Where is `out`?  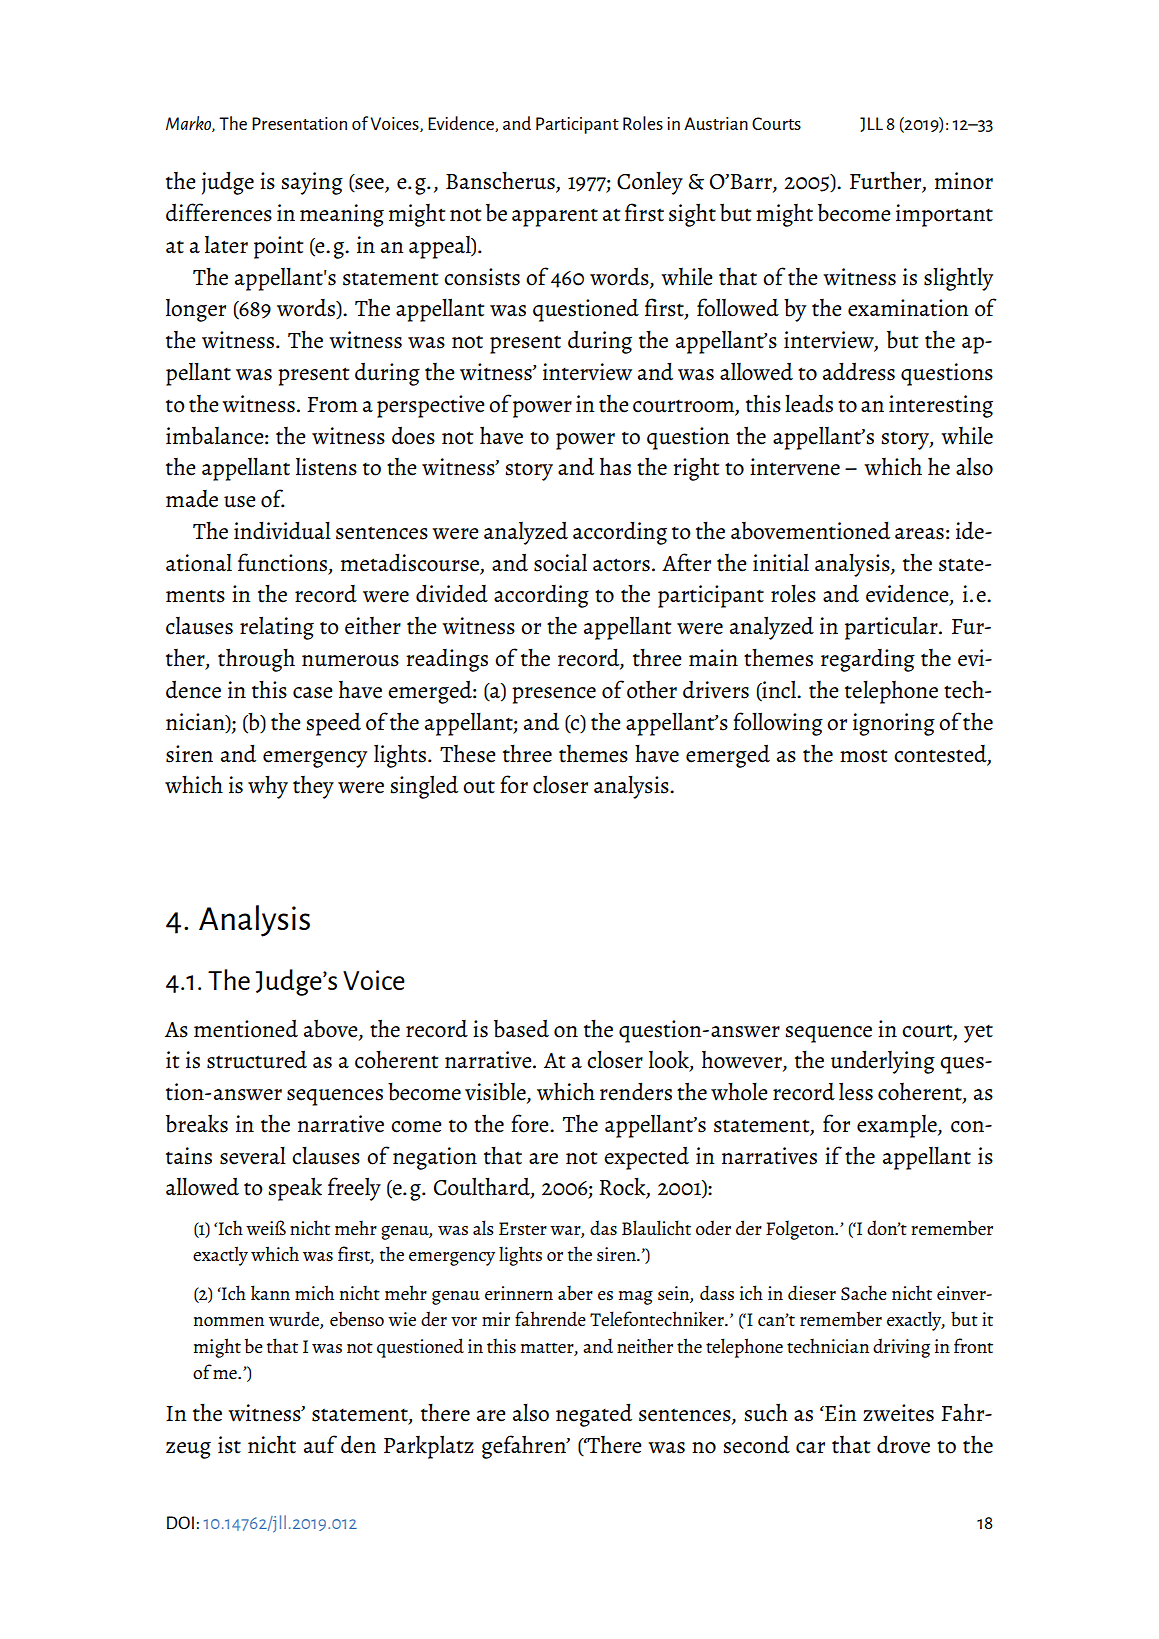
out is located at coordinates (479, 787).
